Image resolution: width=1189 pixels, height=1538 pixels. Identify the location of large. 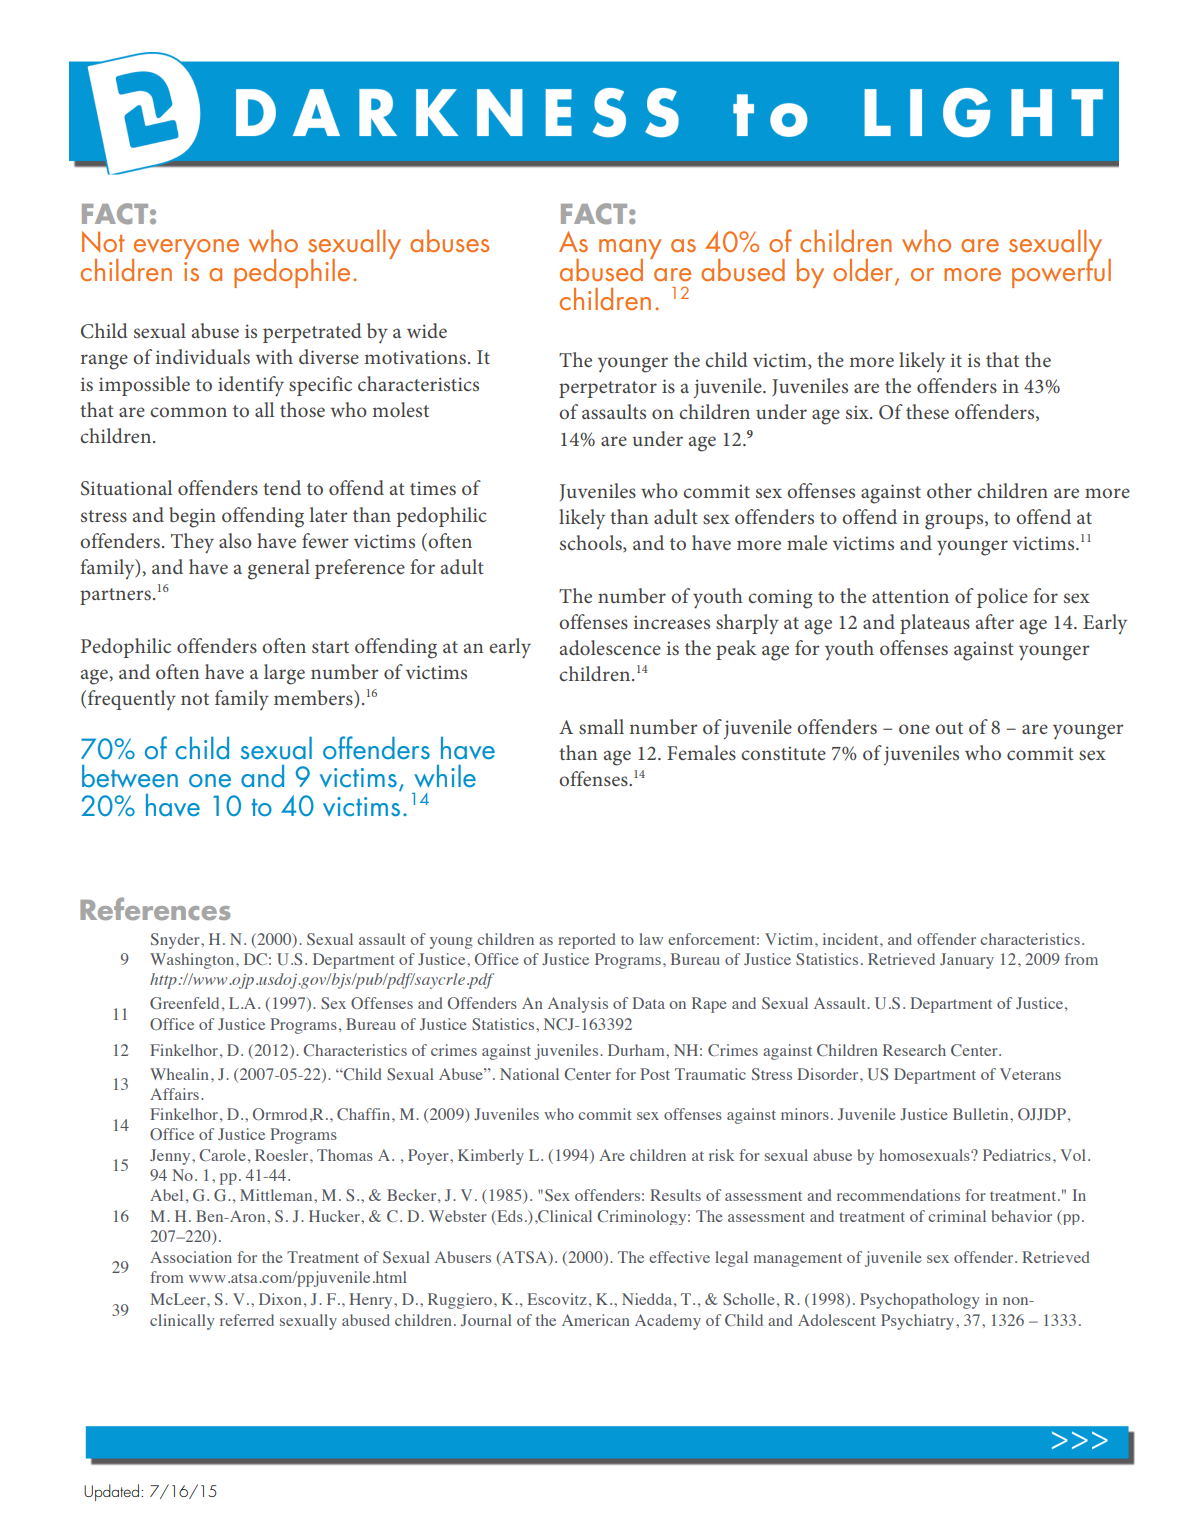
(284, 674).
